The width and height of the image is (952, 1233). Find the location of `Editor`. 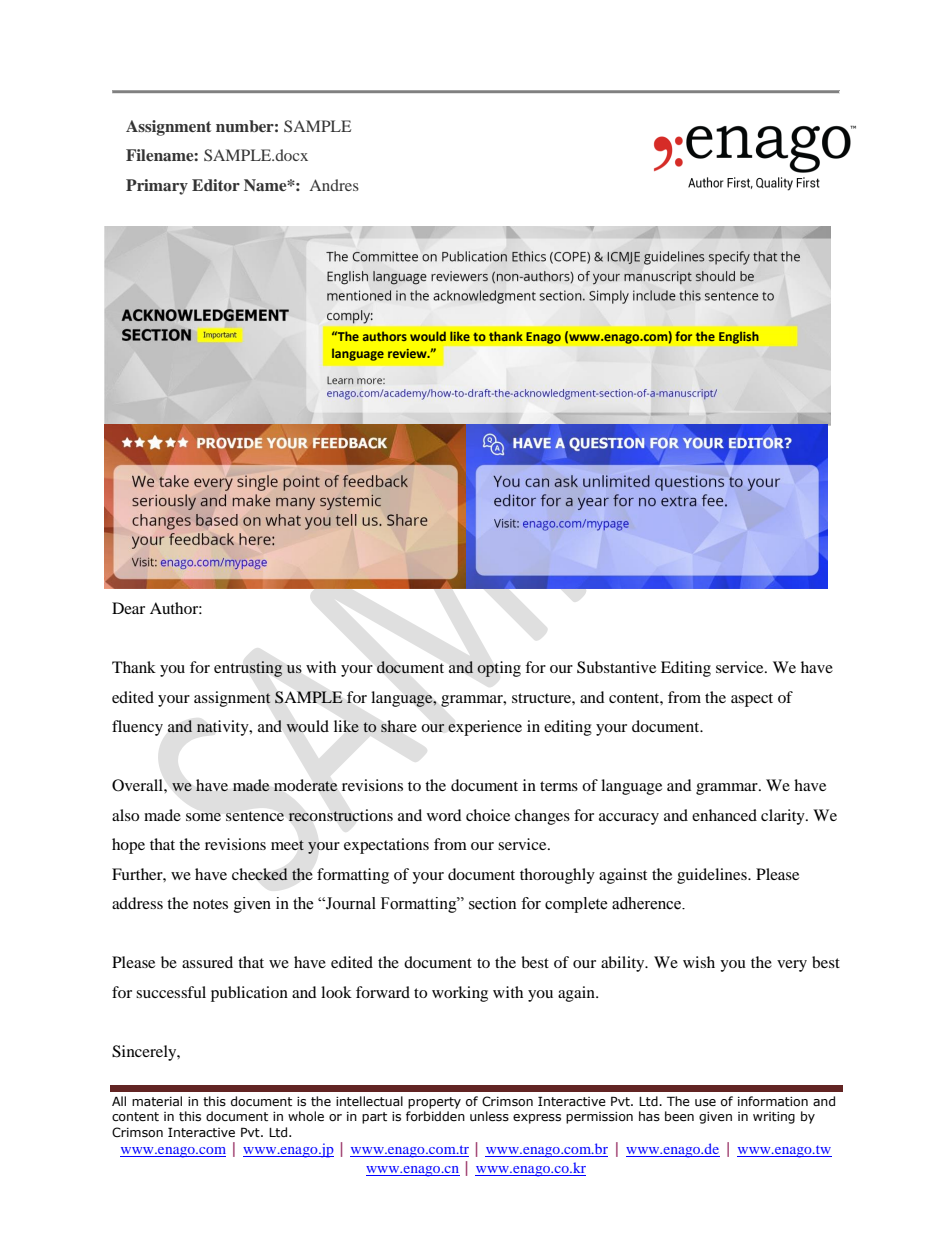

Editor is located at coordinates (216, 185).
